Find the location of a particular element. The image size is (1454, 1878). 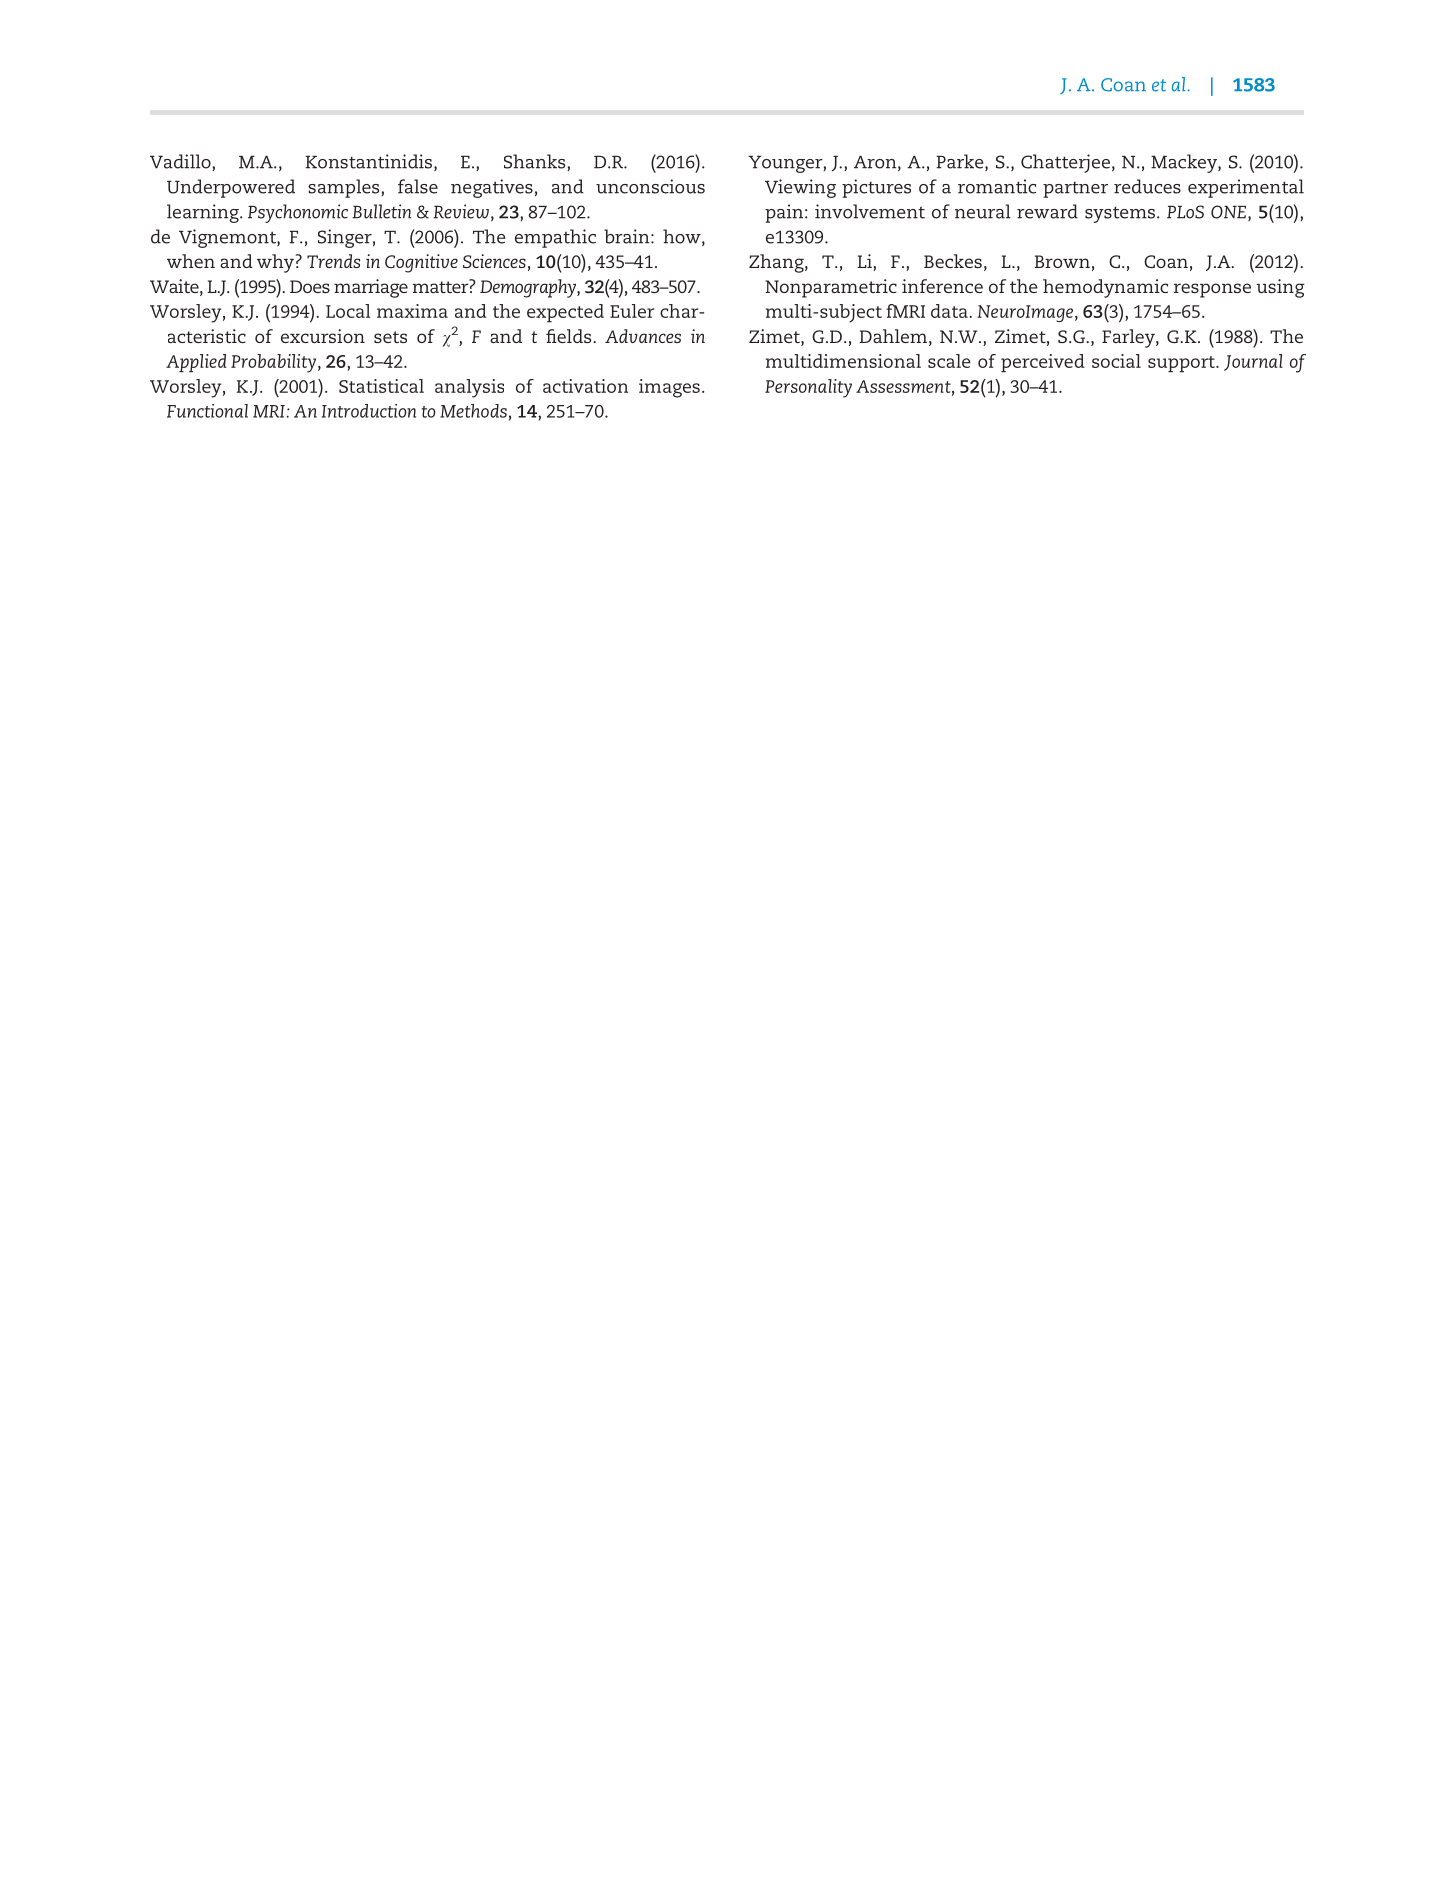

excursion is located at coordinates (323, 336).
